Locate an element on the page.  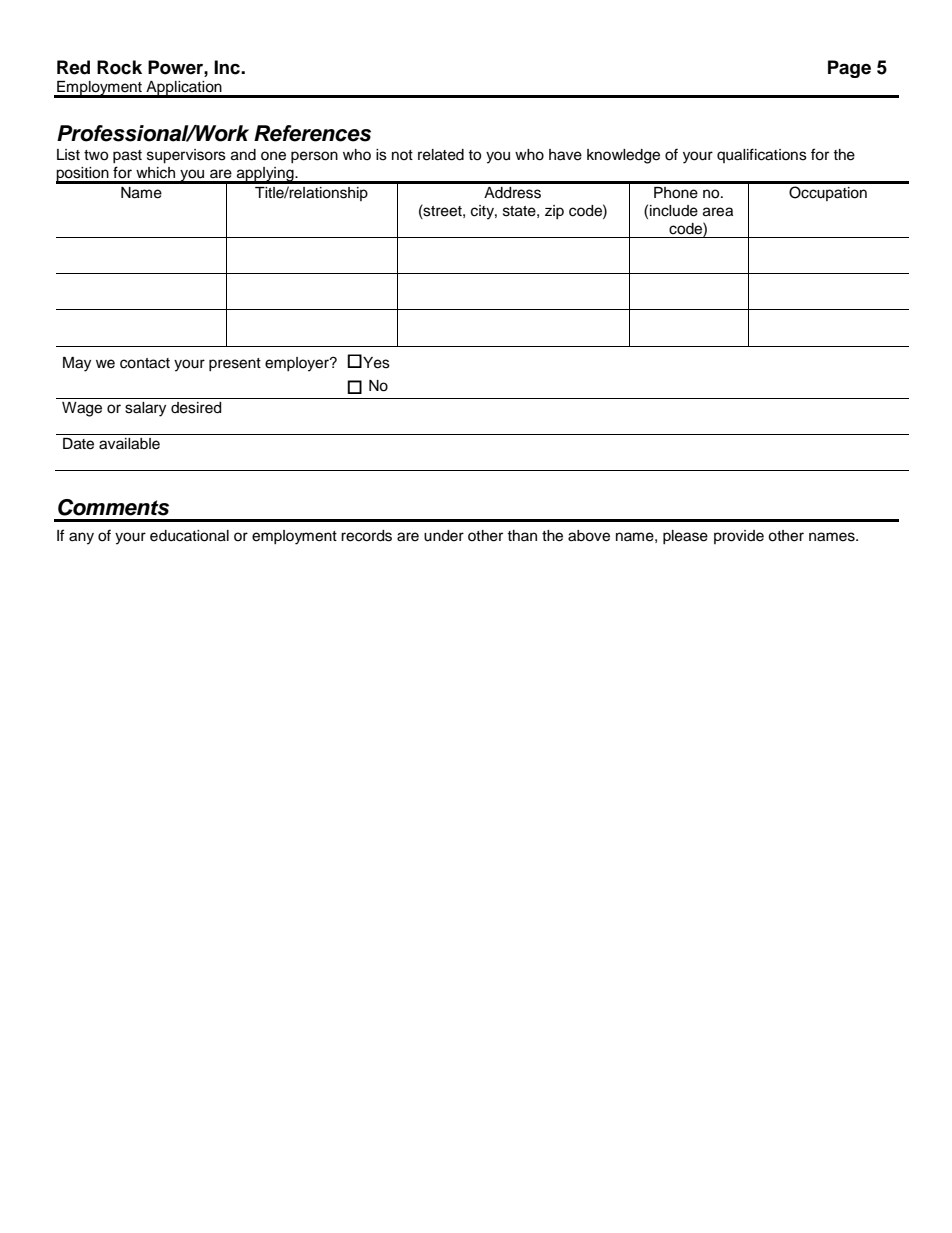
provide is located at coordinates (739, 537).
